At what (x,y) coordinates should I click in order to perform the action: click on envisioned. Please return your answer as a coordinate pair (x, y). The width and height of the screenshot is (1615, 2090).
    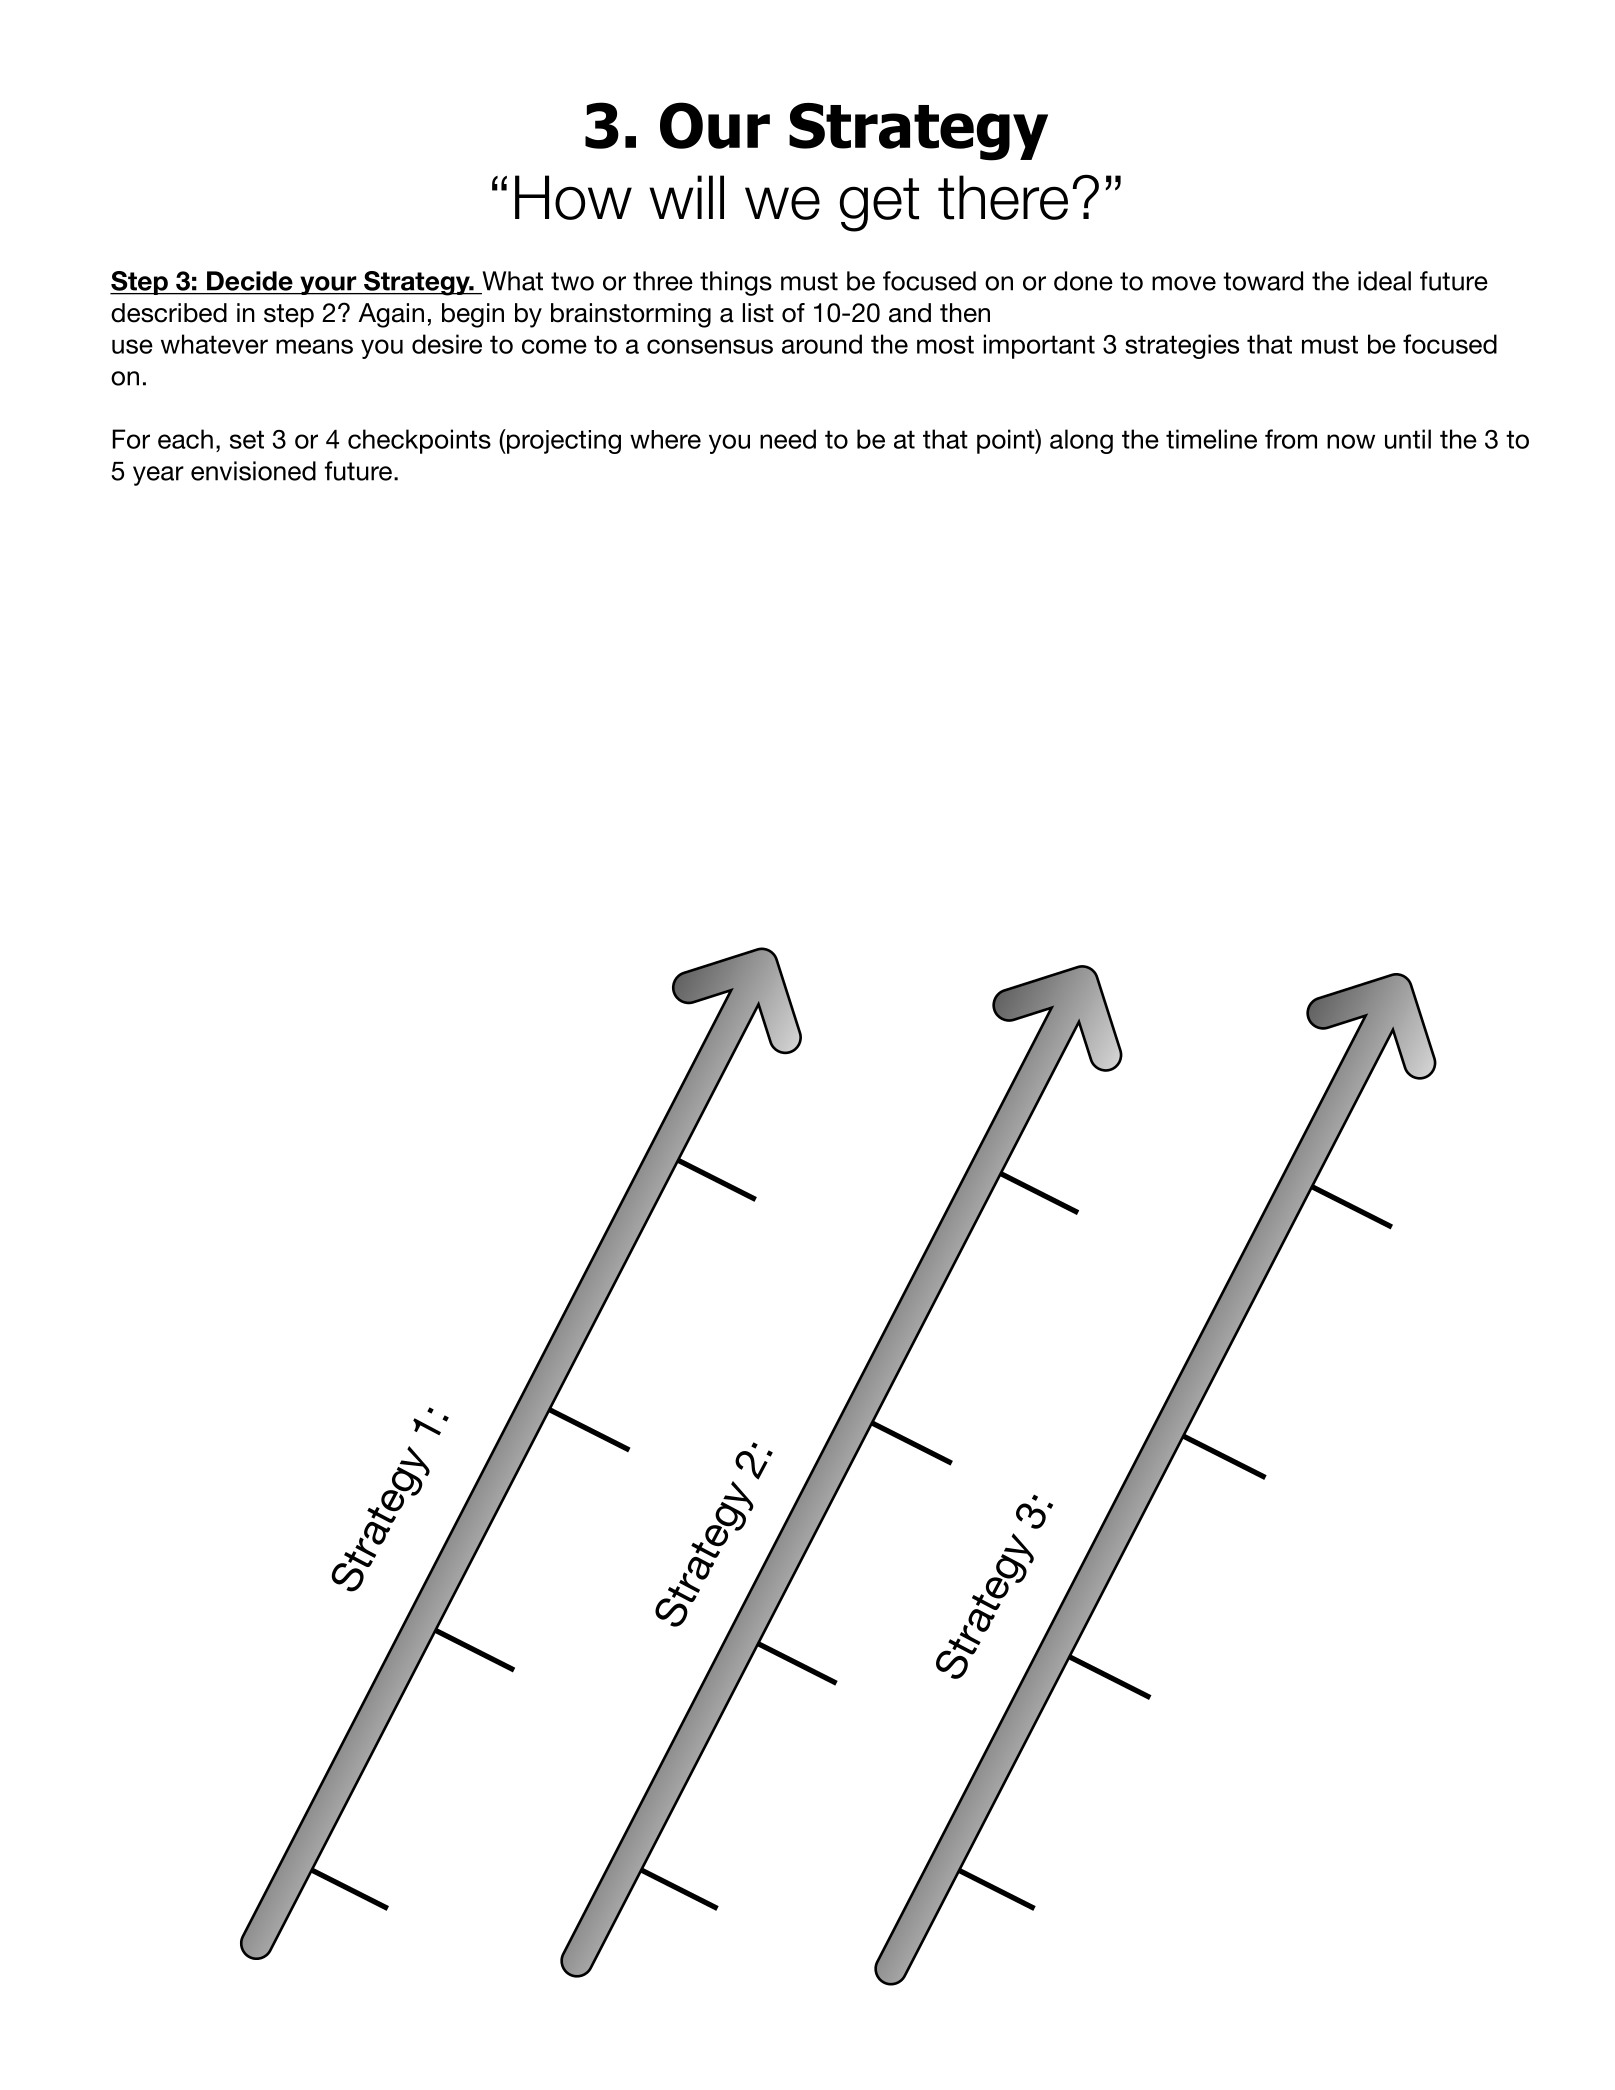
    Looking at the image, I should click on (253, 471).
